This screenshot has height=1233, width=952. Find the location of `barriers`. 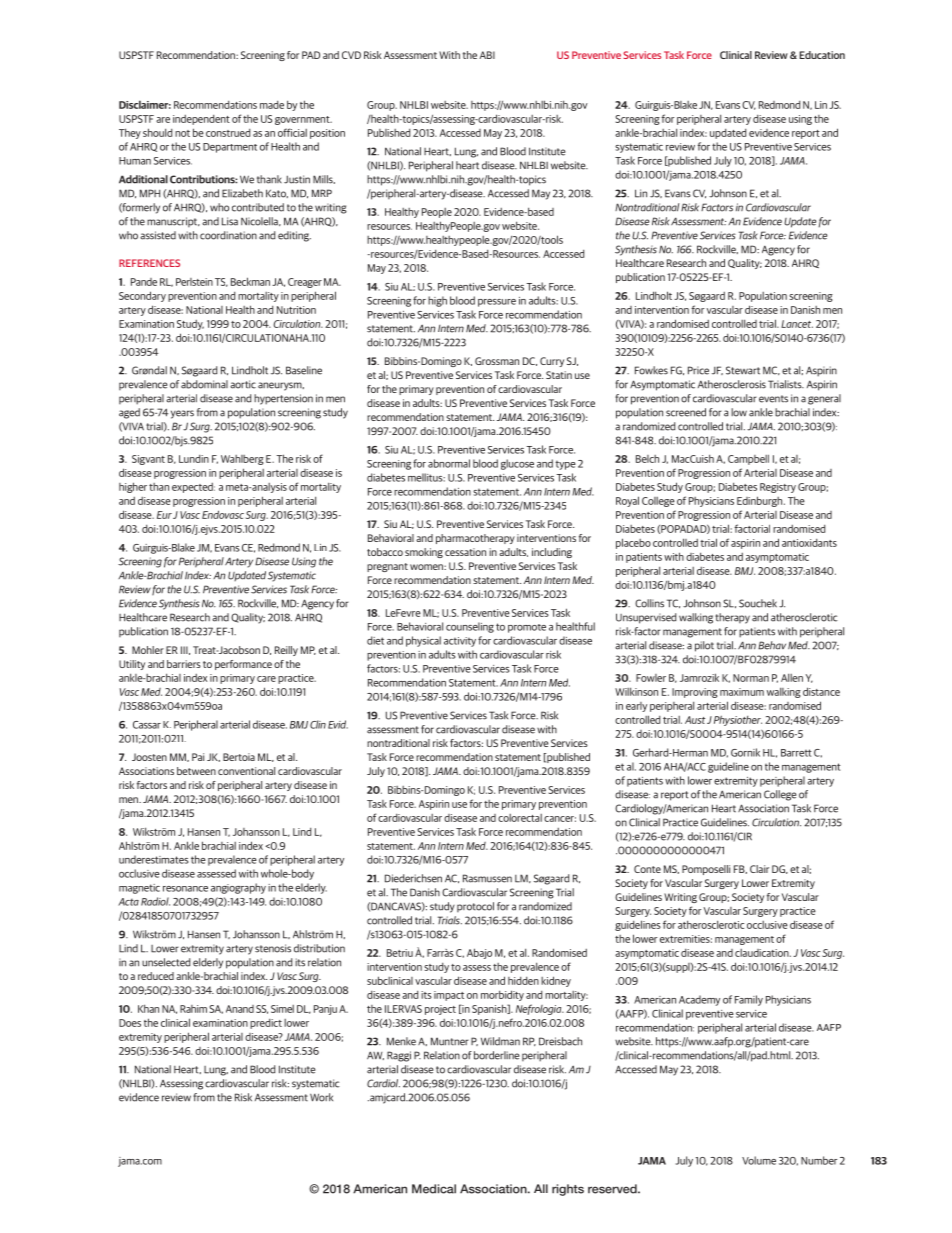

barriers is located at coordinates (184, 664).
